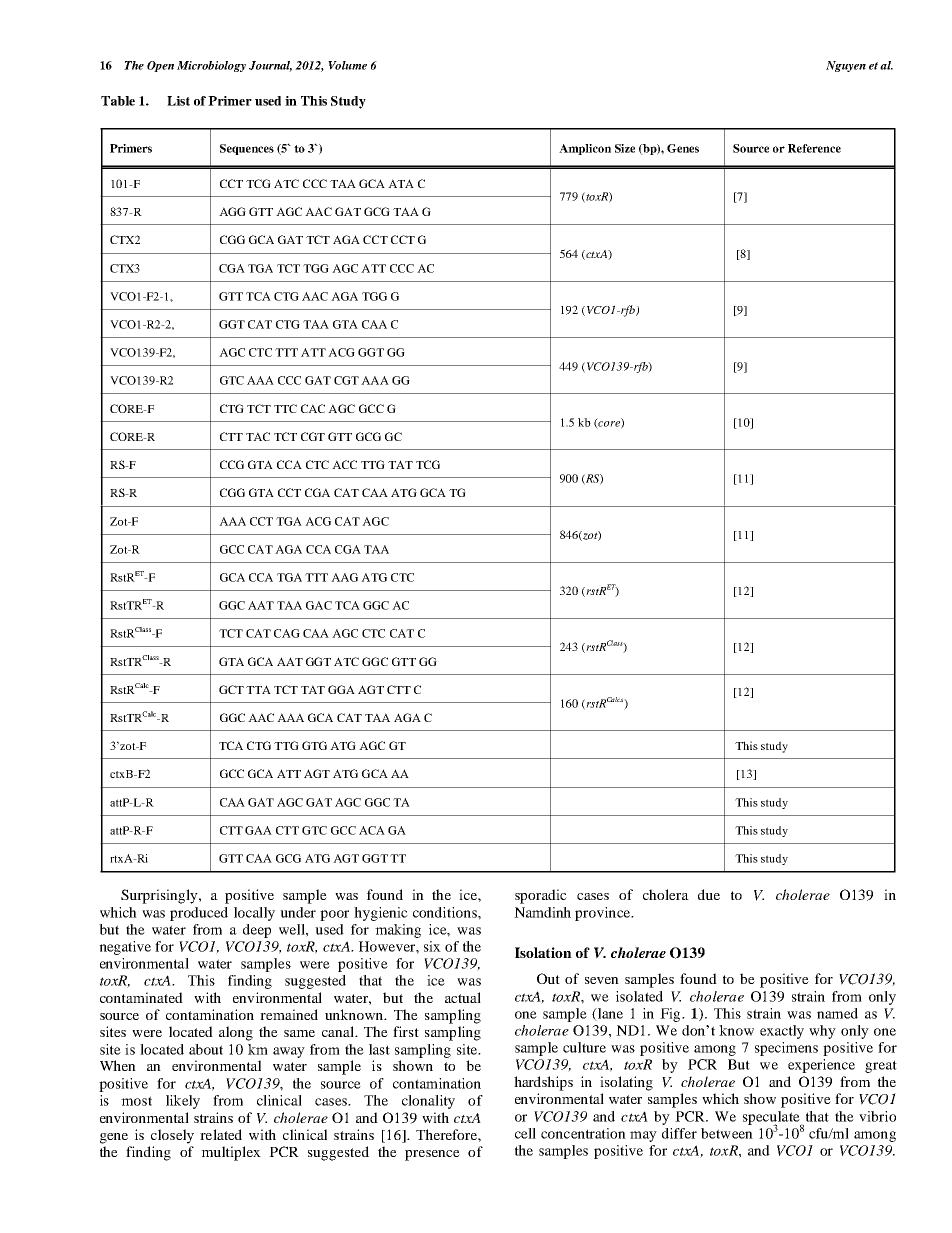  Describe the element at coordinates (846, 66) in the screenshot. I see `Nguyen` at that location.
